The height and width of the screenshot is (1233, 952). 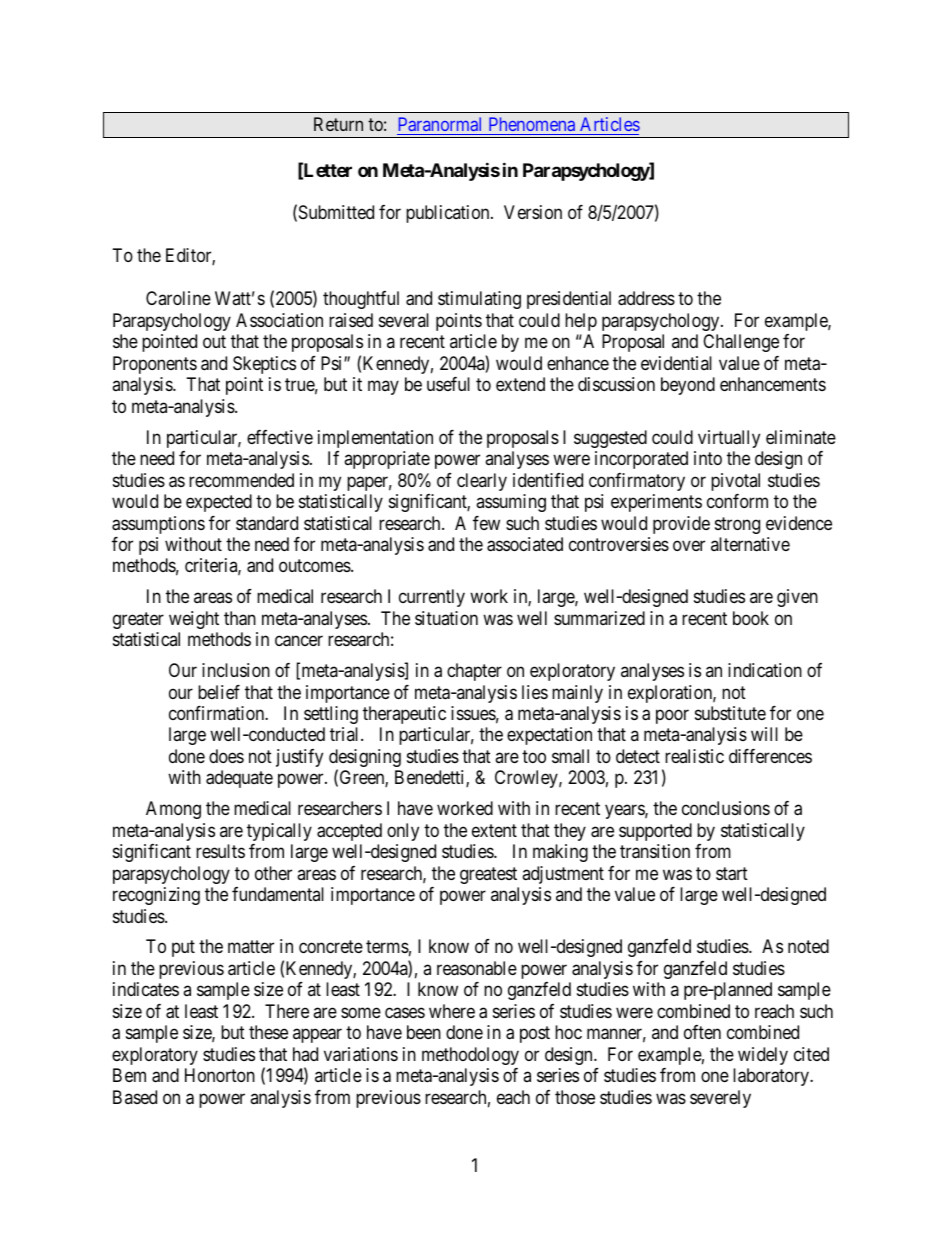 I want to click on Paranormal, so click(x=440, y=124).
